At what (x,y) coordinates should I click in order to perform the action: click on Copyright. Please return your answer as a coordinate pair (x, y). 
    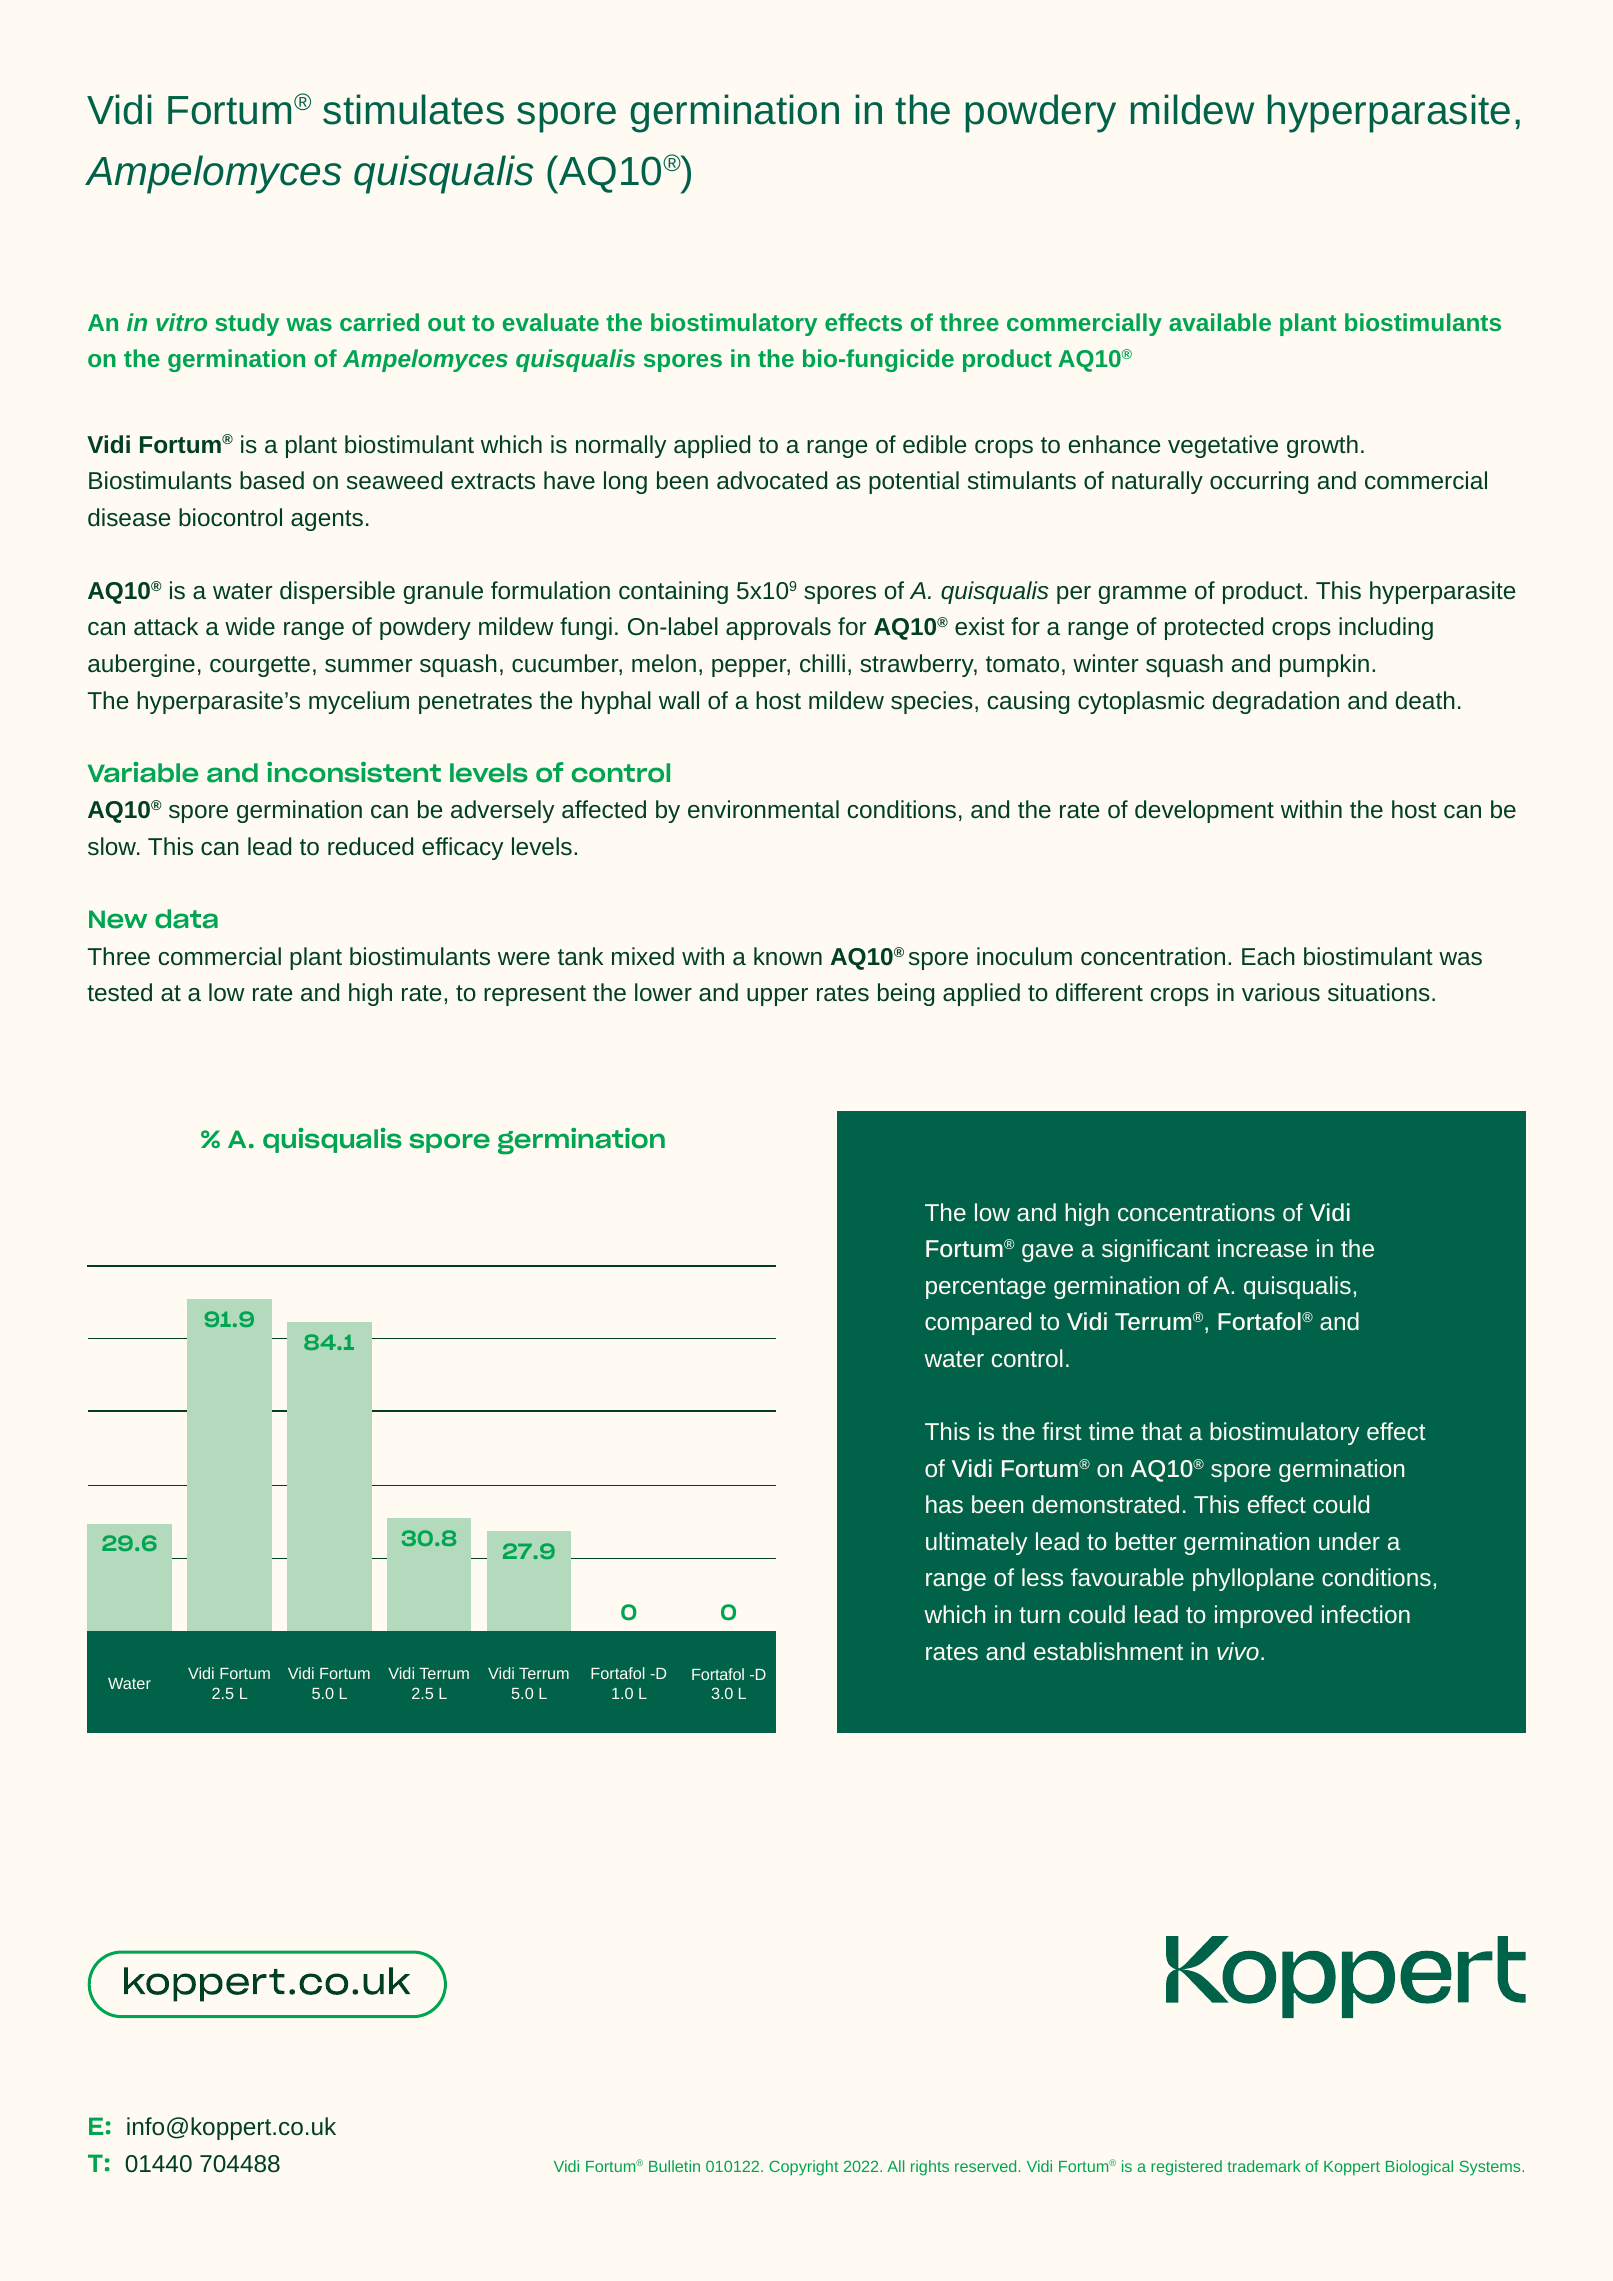
    Looking at the image, I should click on (804, 2168).
